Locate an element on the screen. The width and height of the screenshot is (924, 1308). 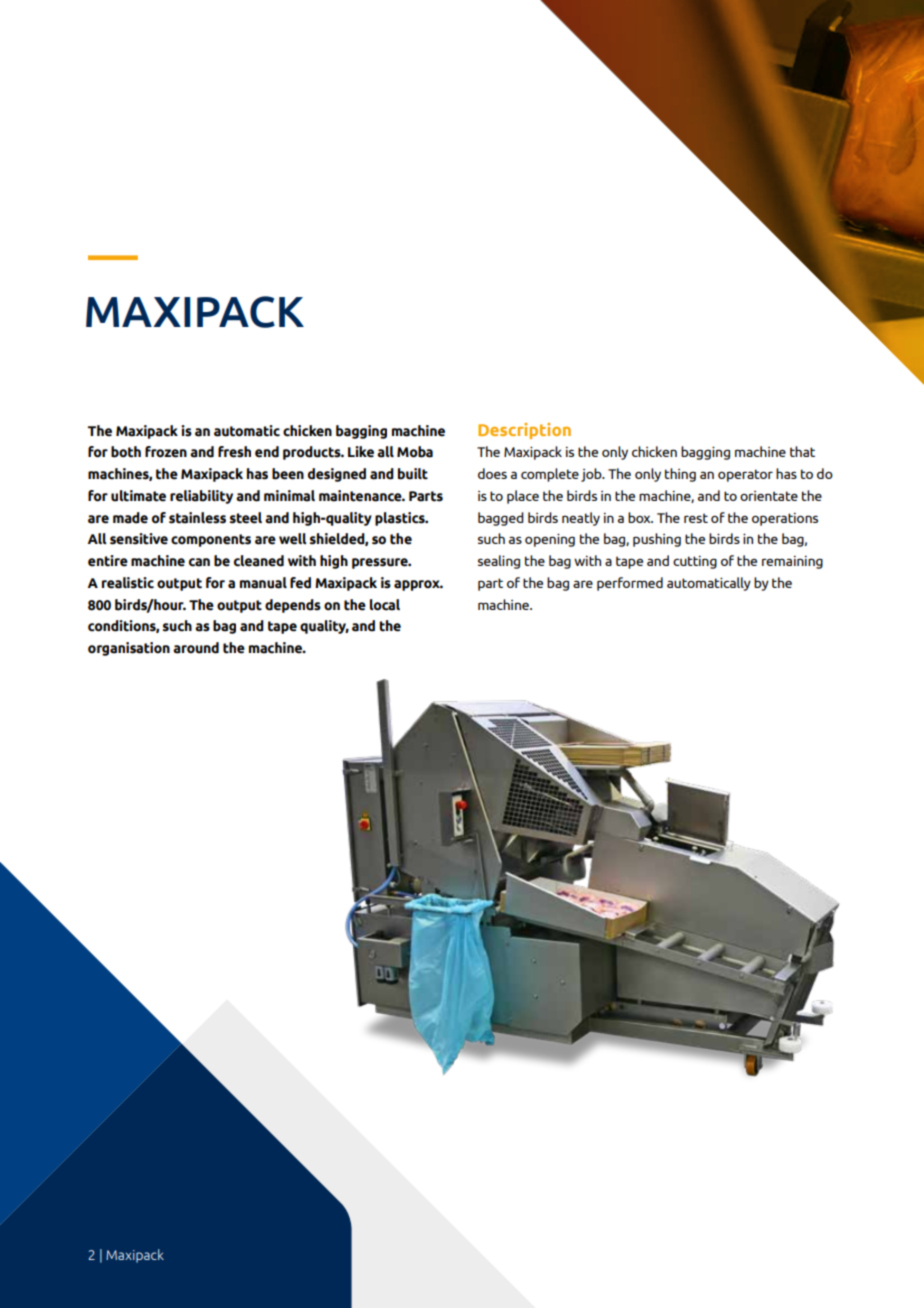
around is located at coordinates (196, 648).
